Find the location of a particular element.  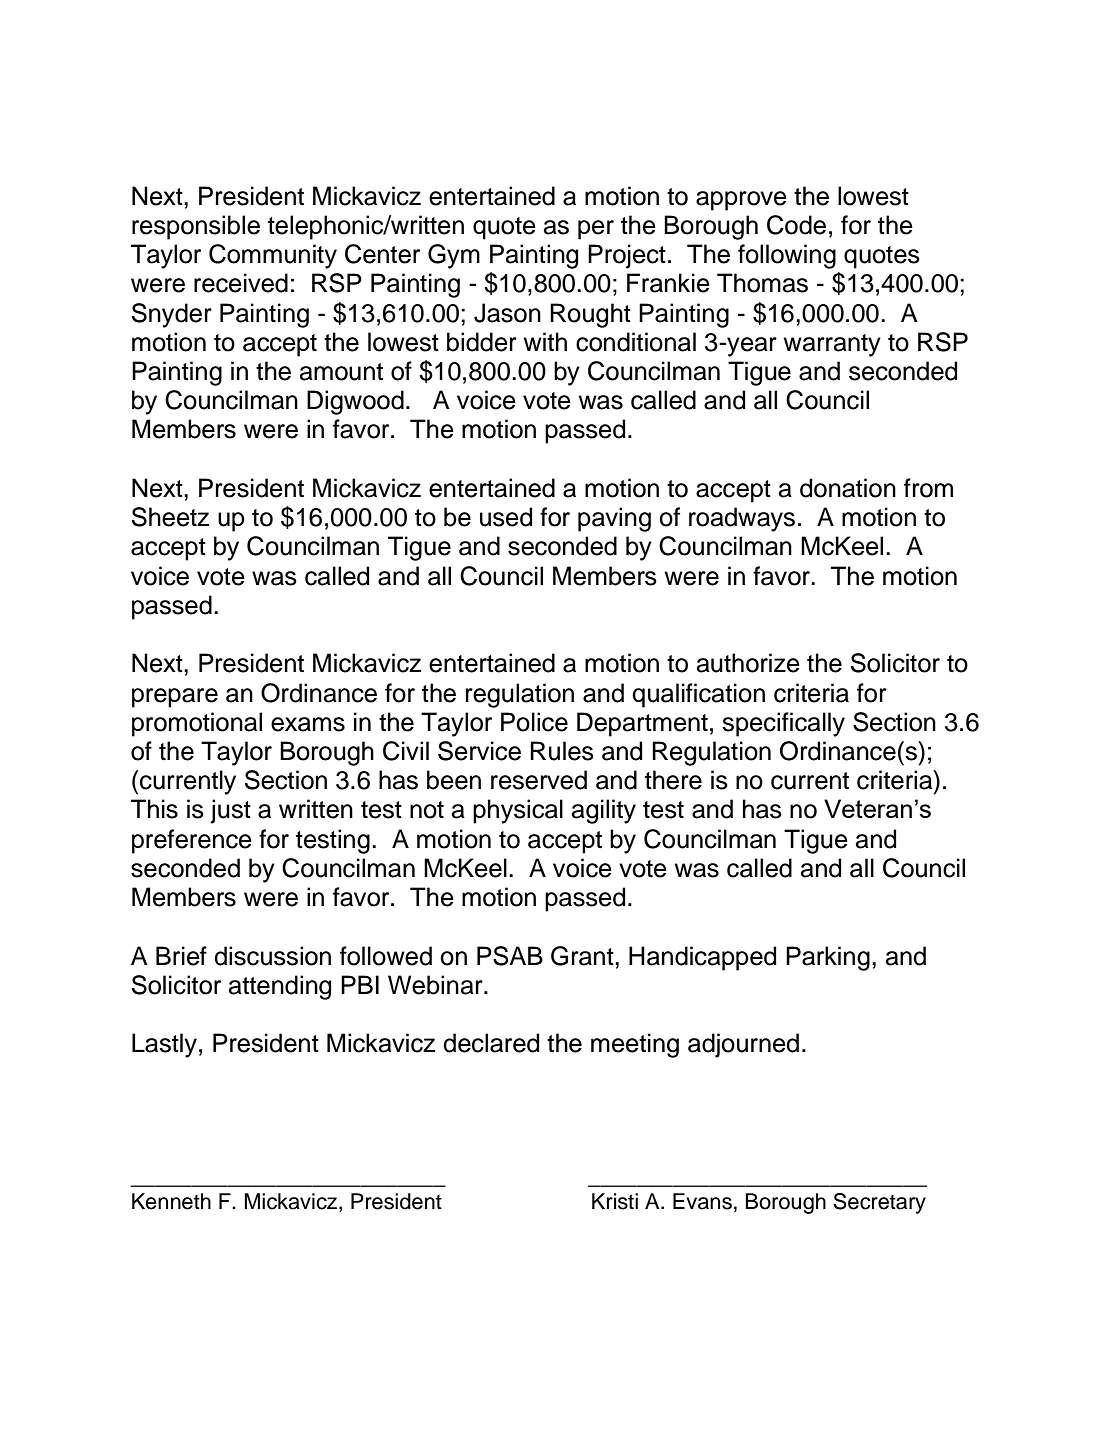

Secretary is located at coordinates (879, 1203).
